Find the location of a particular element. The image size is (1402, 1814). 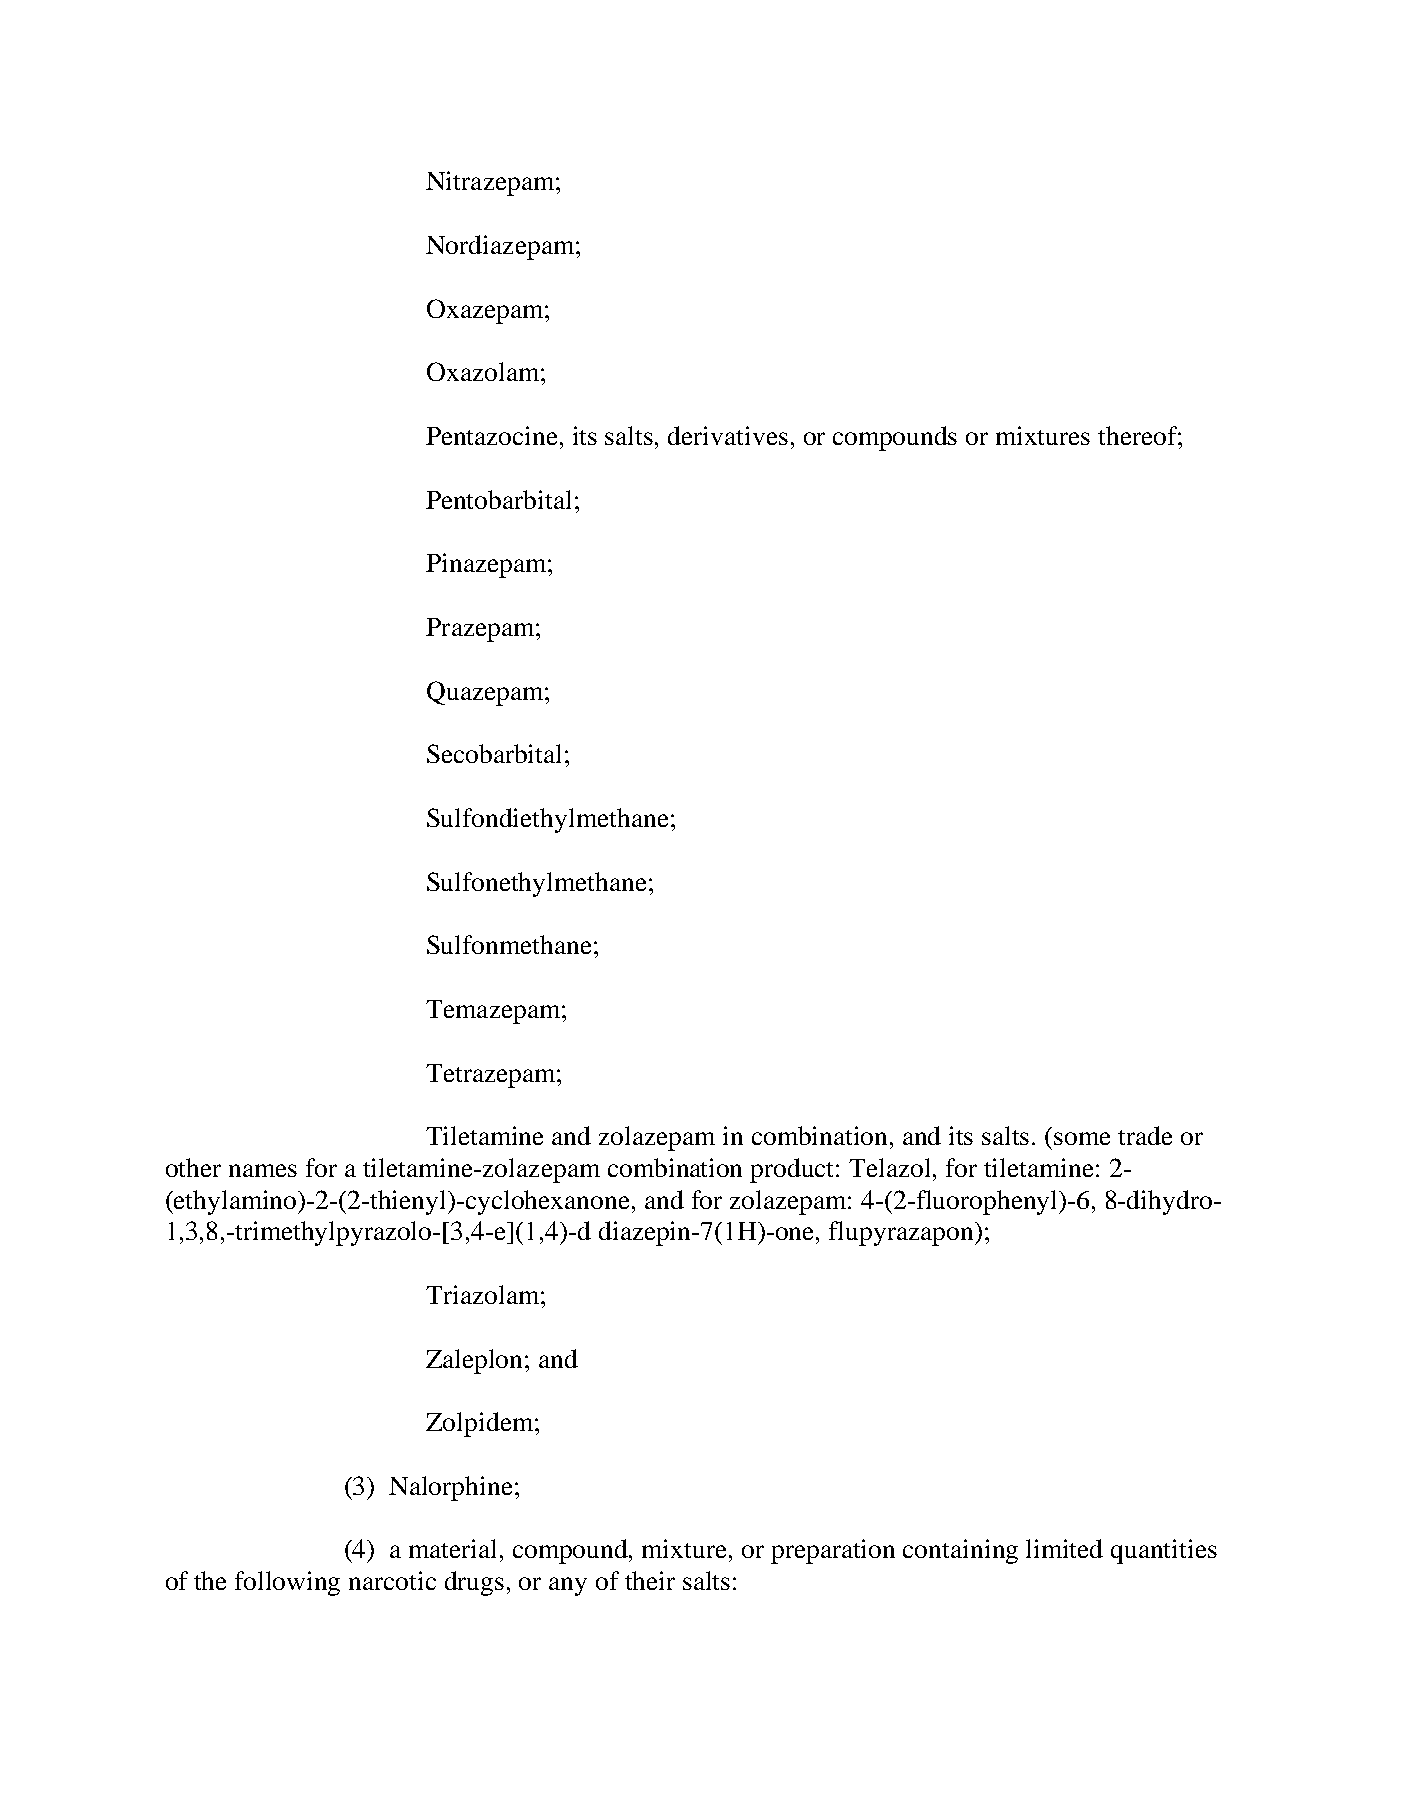

Temazepam is located at coordinates (494, 1012).
